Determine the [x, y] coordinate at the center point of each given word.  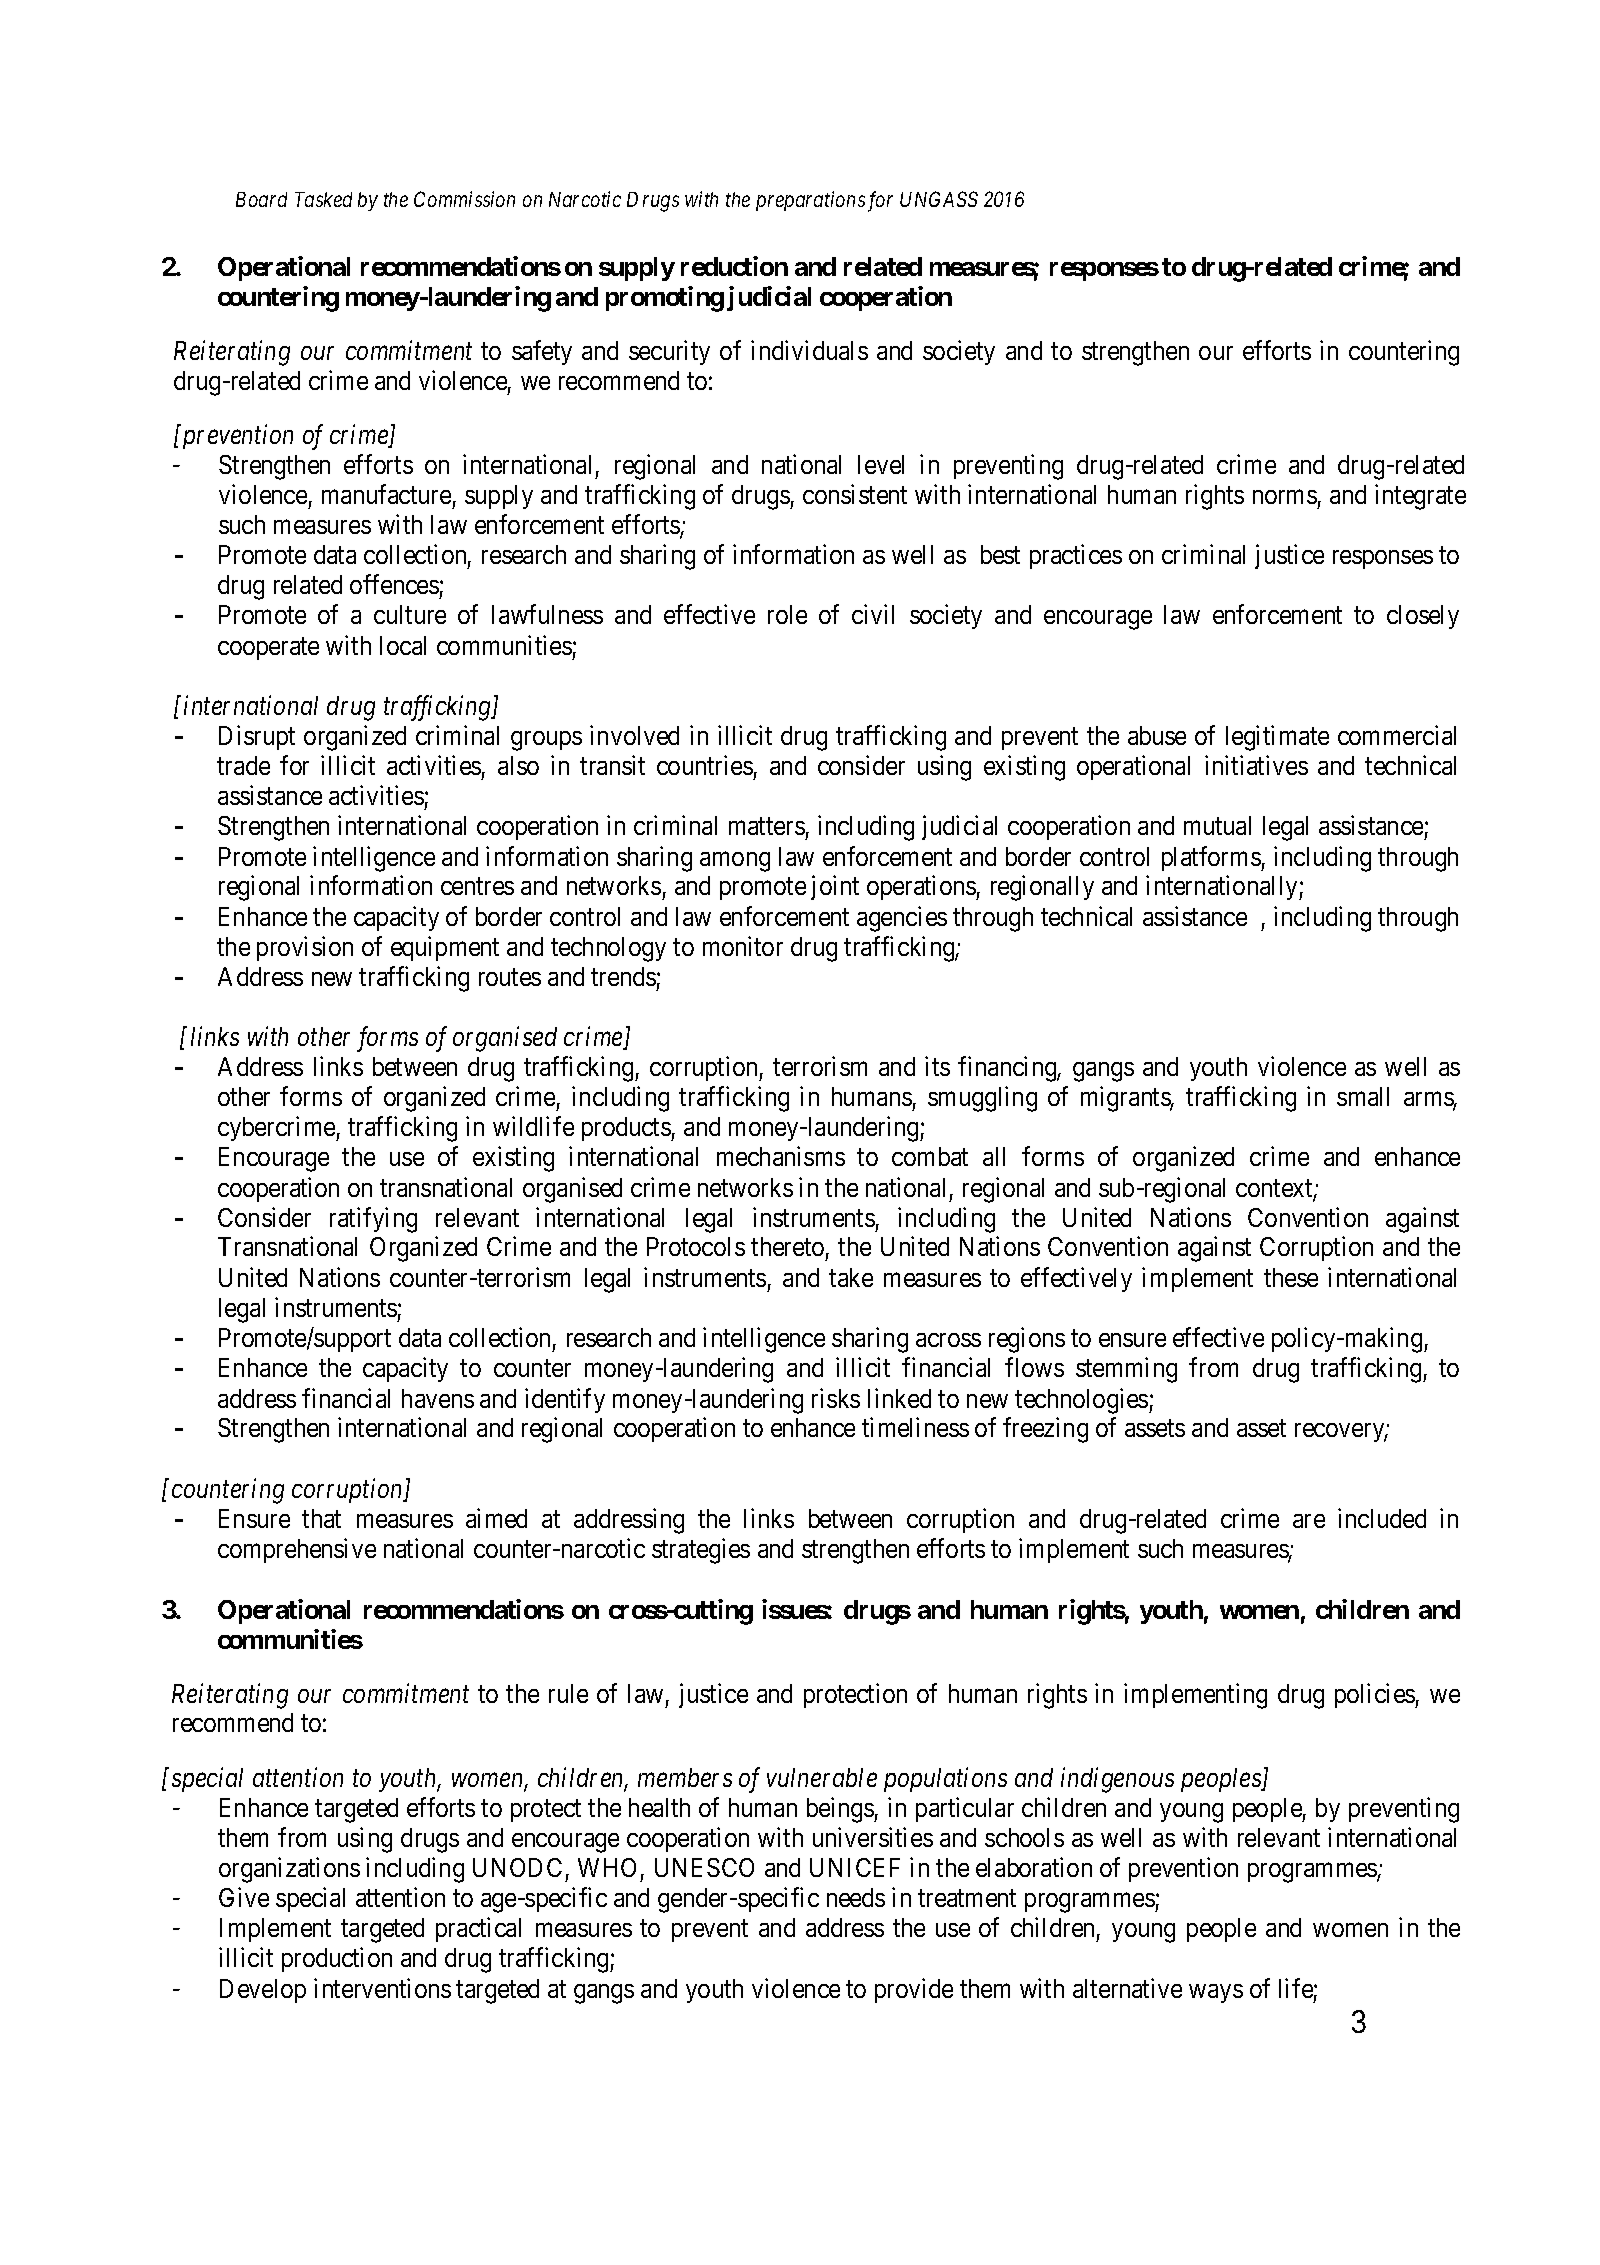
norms [1285, 497]
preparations [810, 201]
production [337, 1960]
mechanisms [781, 1156]
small [1363, 1096]
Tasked [323, 199]
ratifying [373, 1220]
